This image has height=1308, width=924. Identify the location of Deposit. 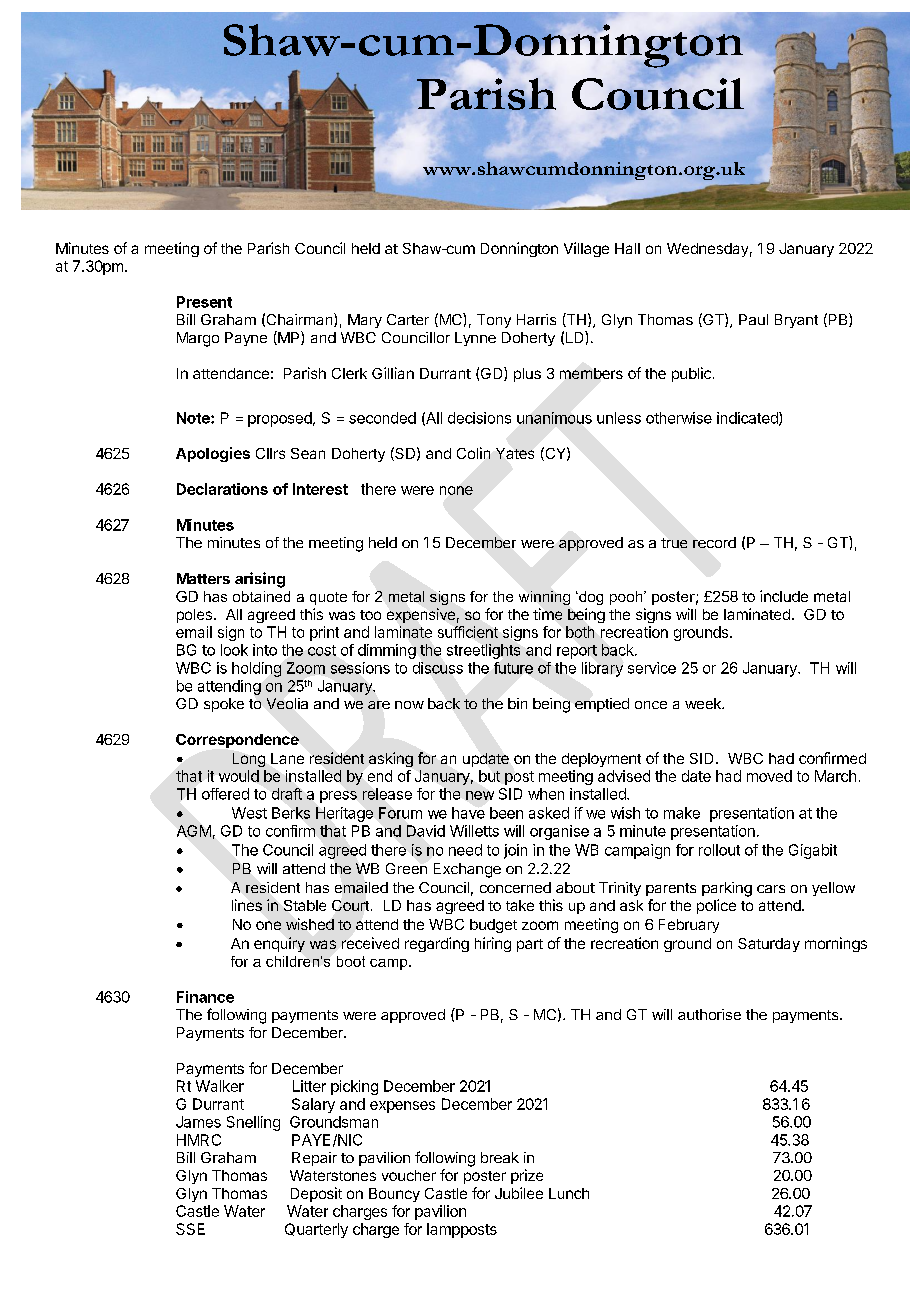
(316, 1194).
